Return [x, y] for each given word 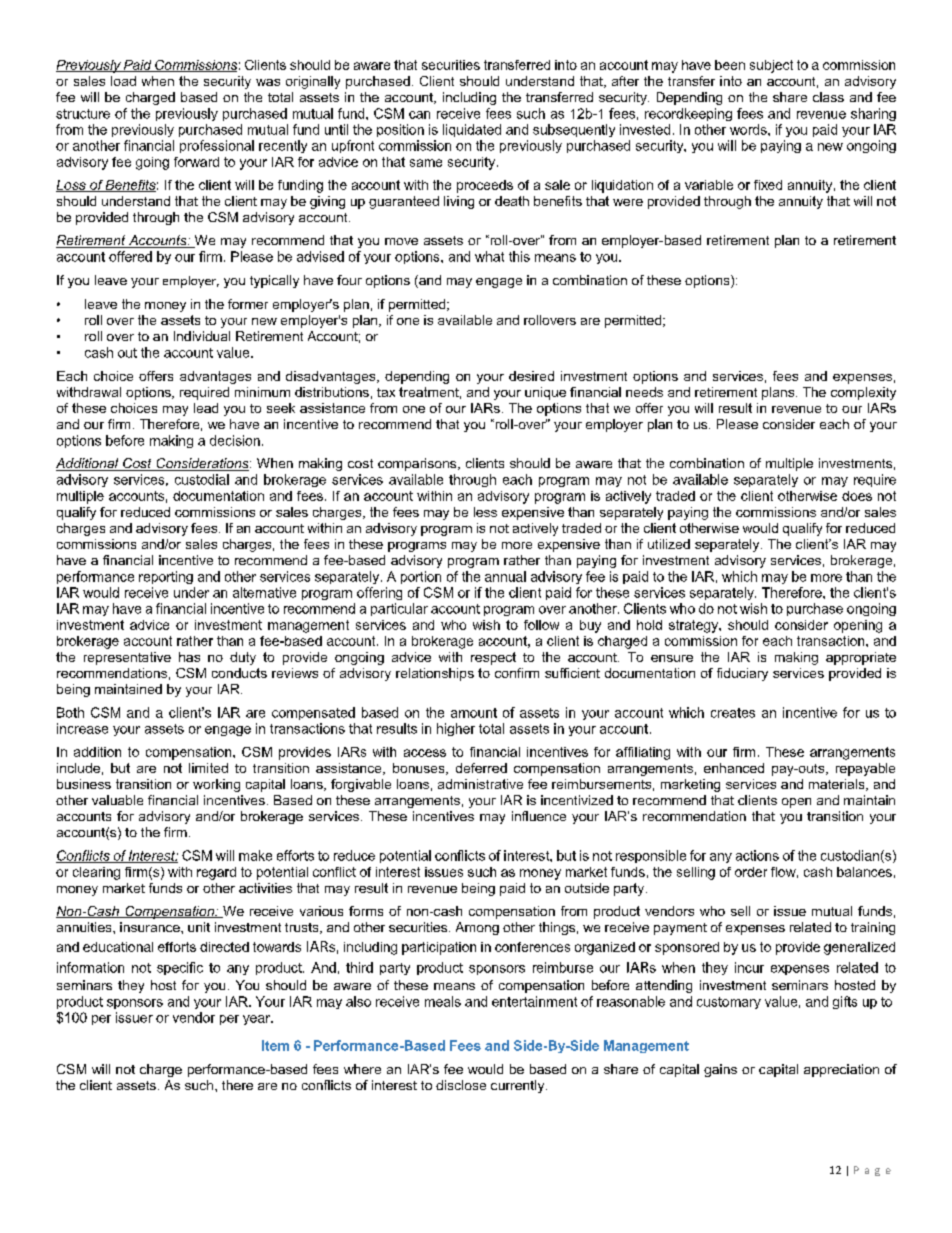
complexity [863, 393]
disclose [461, 1085]
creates [733, 713]
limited [208, 768]
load [123, 81]
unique [545, 393]
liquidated [472, 130]
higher [456, 729]
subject [771, 66]
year [258, 1020]
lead [206, 408]
